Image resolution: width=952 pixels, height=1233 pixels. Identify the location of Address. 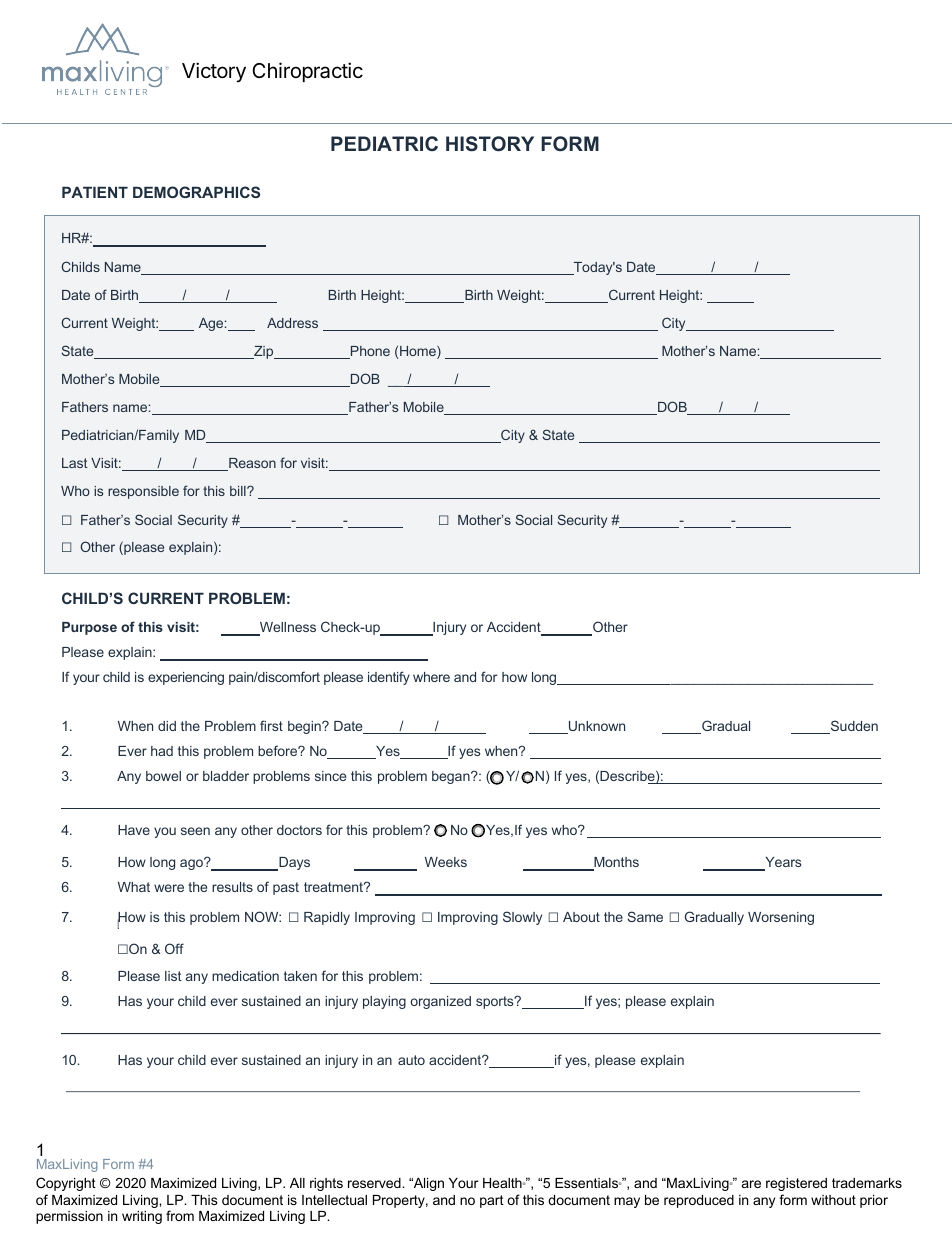
(292, 323).
